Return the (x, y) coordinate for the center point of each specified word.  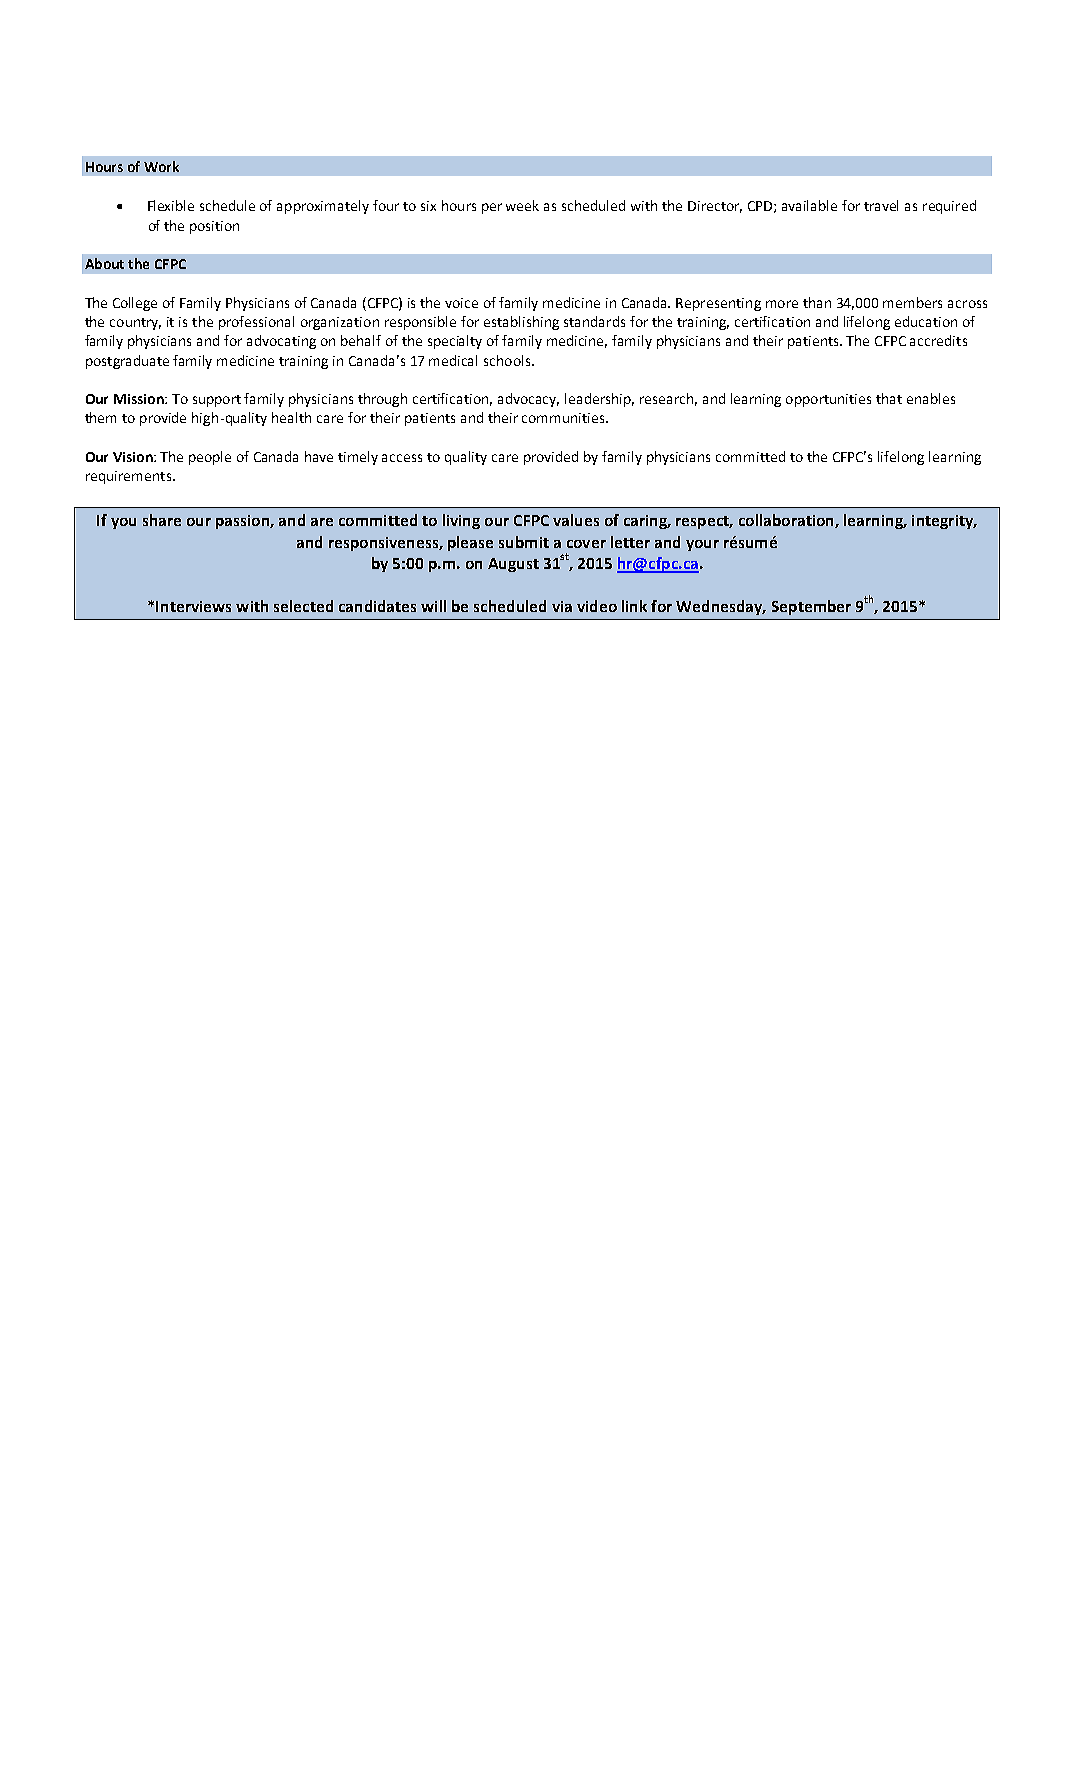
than (817, 302)
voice (461, 303)
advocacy (528, 400)
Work (161, 166)
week (522, 205)
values (576, 520)
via (562, 606)
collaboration (787, 521)
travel (881, 205)
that (889, 398)
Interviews (193, 606)
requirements (130, 477)
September (811, 607)
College (135, 304)
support (217, 401)
